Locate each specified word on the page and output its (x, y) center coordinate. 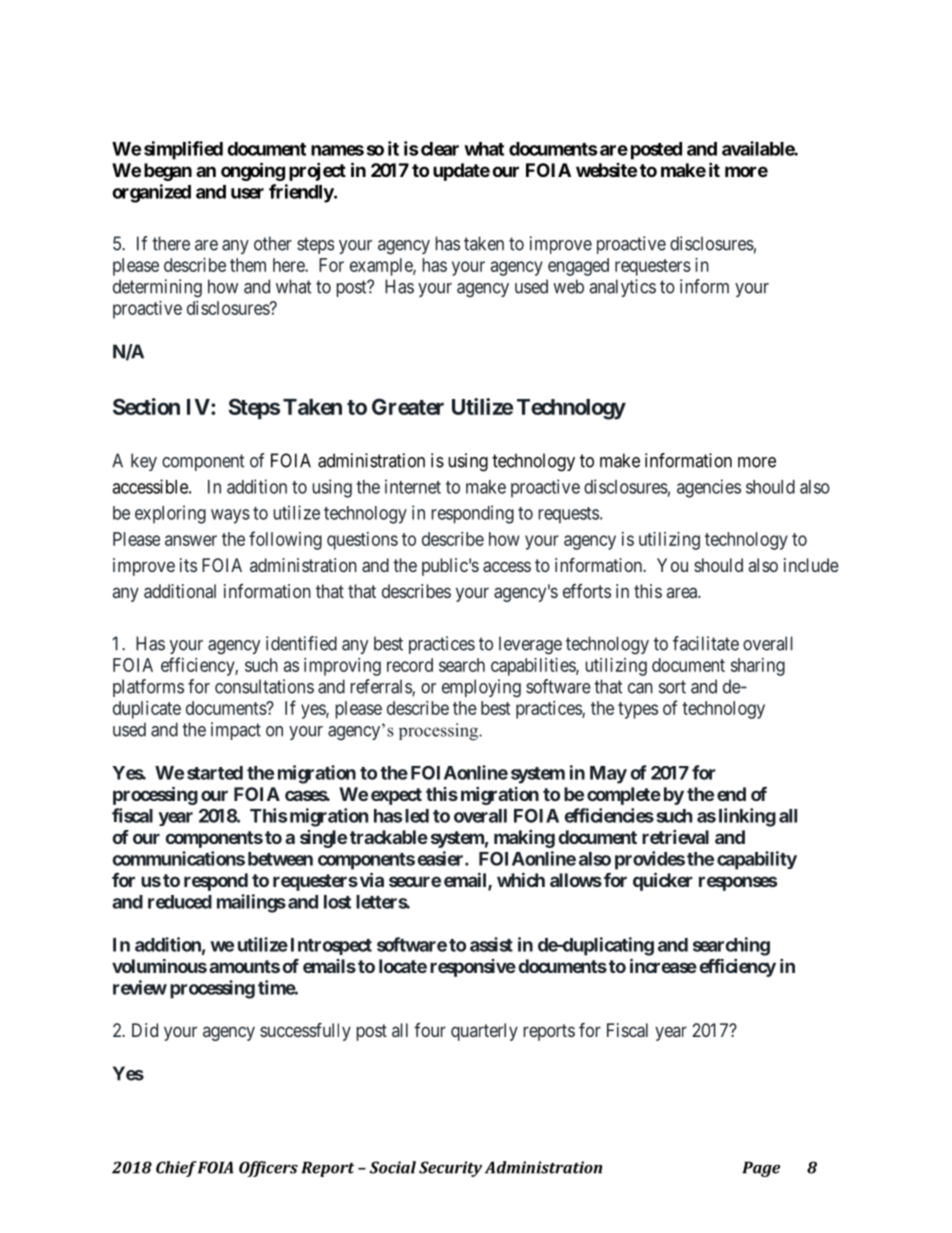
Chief (176, 1169)
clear (438, 149)
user (247, 193)
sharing (758, 667)
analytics (622, 288)
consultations (264, 686)
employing (481, 688)
